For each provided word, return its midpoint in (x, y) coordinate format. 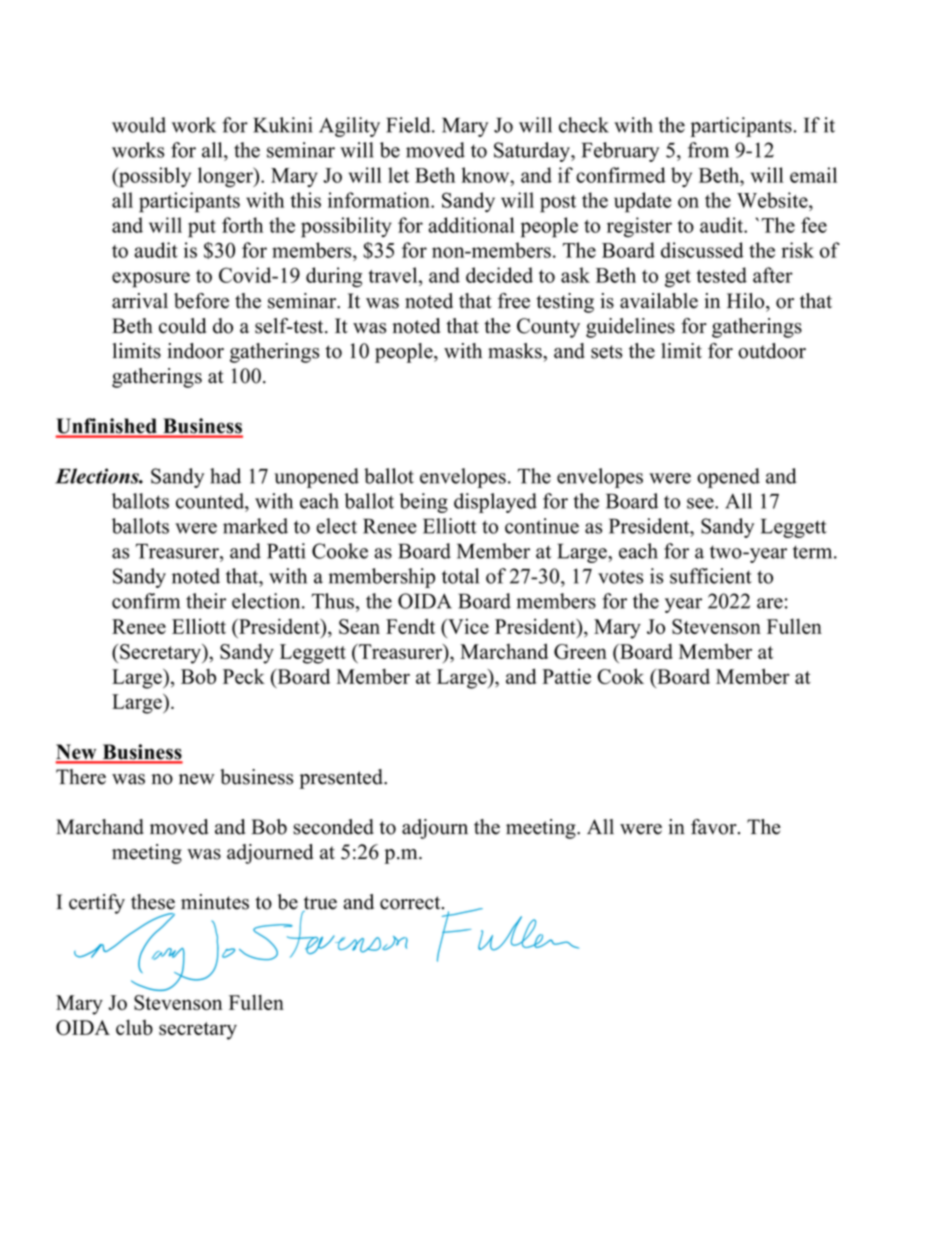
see (701, 503)
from (708, 150)
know (486, 175)
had (225, 476)
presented (342, 779)
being (423, 503)
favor (715, 827)
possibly (154, 177)
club (134, 1027)
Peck (244, 676)
